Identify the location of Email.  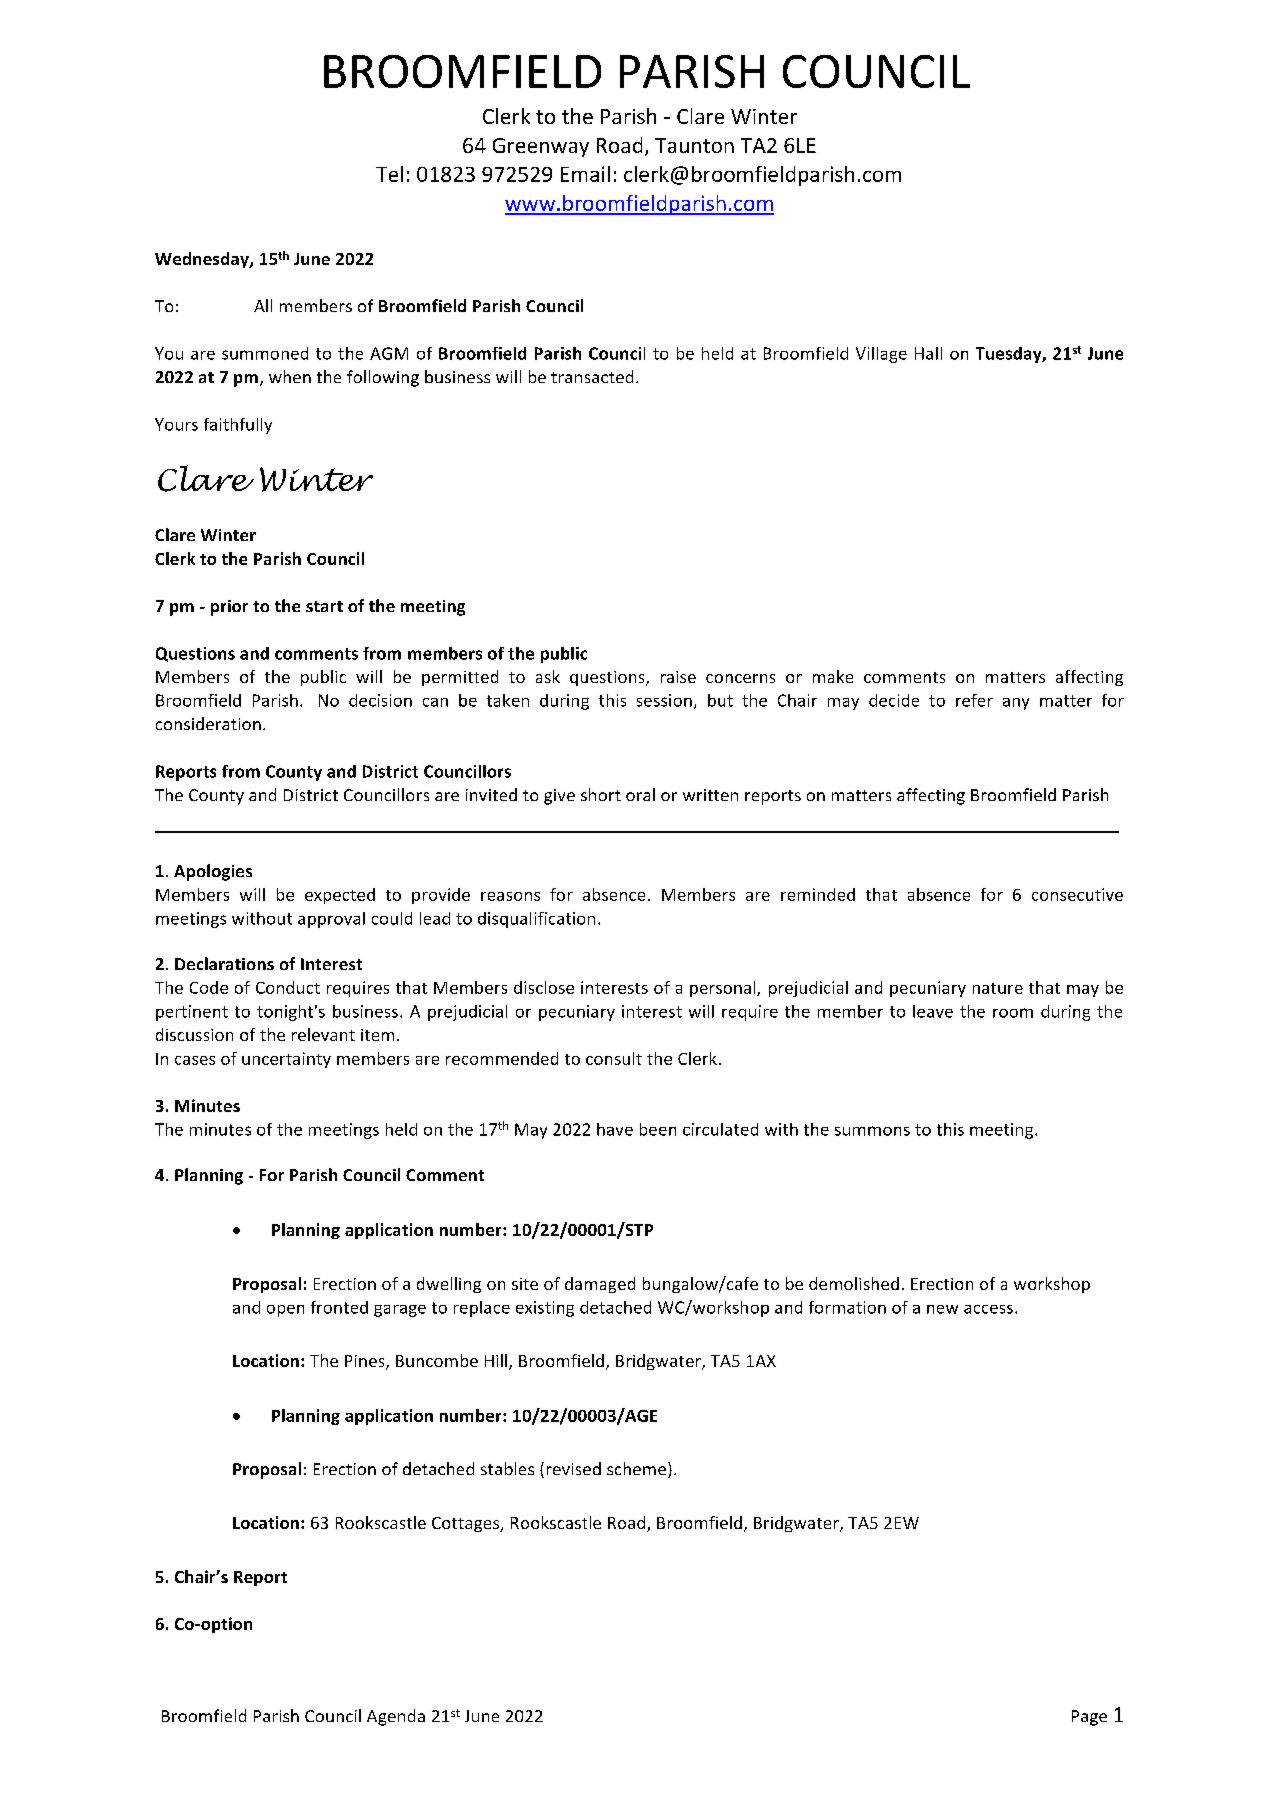
(585, 174).
